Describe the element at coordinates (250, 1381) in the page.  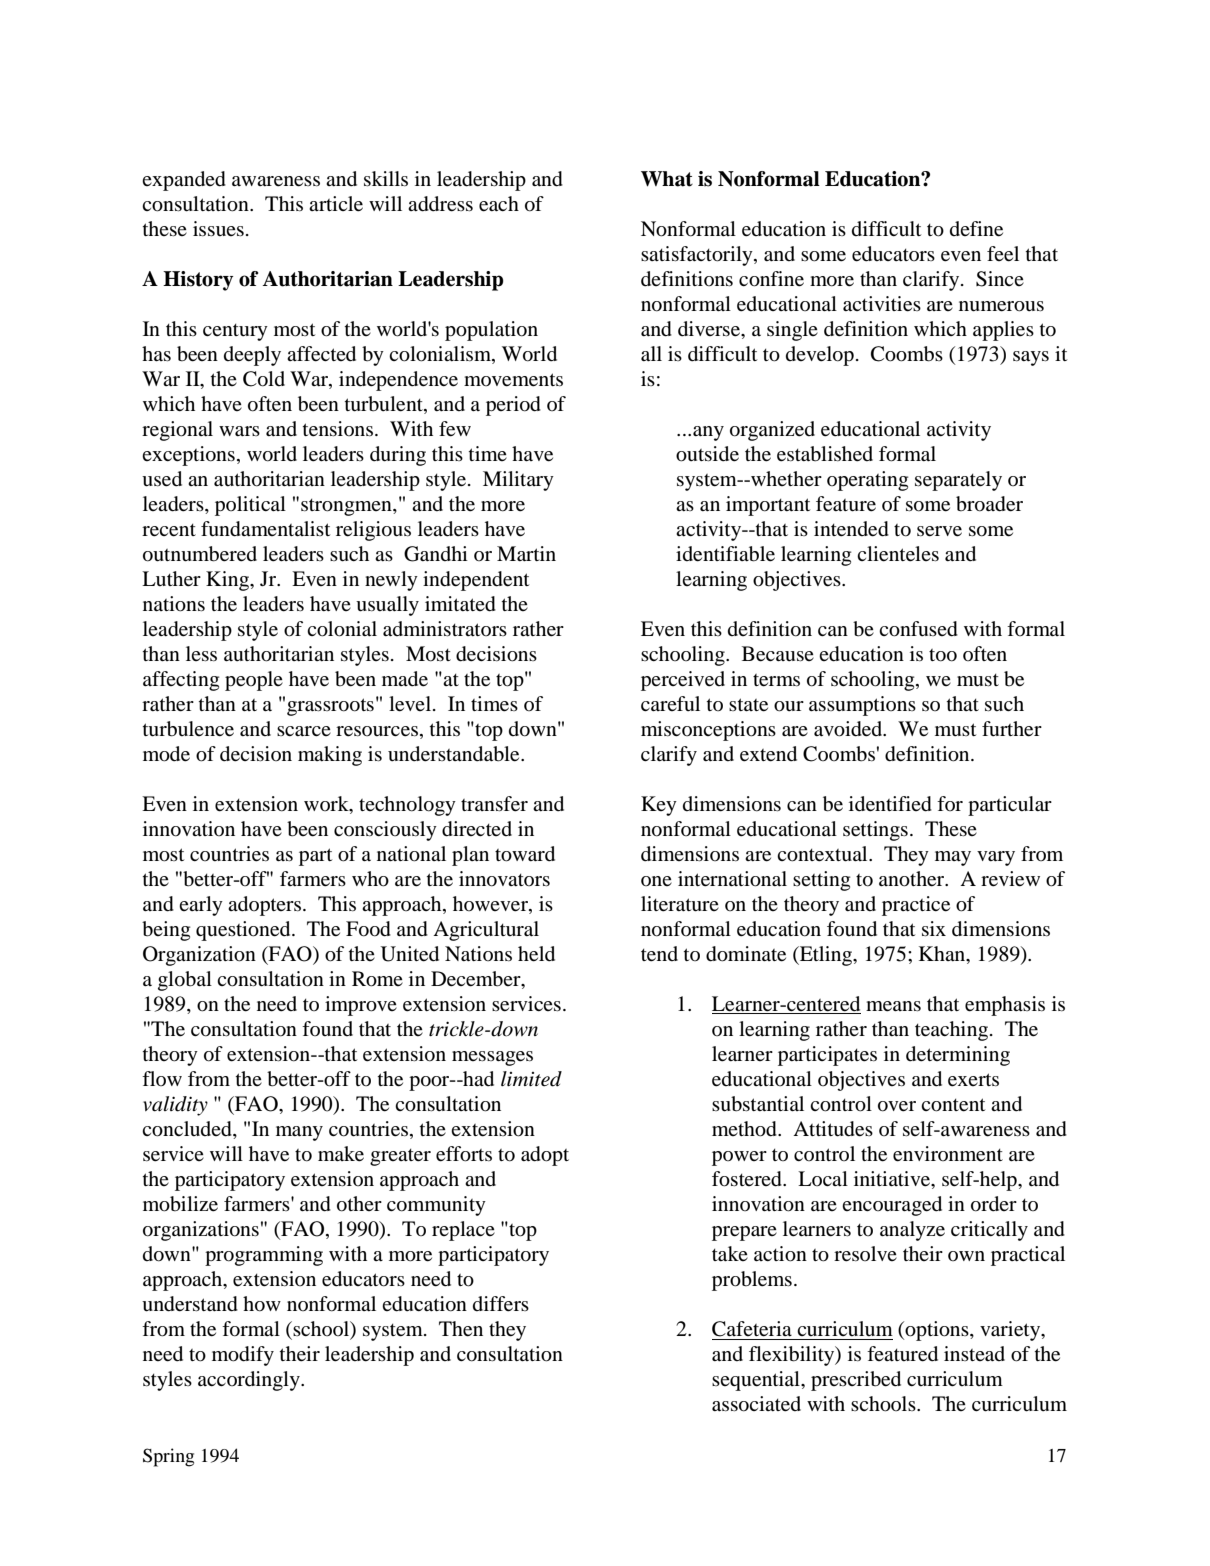
I see `accordingly` at that location.
